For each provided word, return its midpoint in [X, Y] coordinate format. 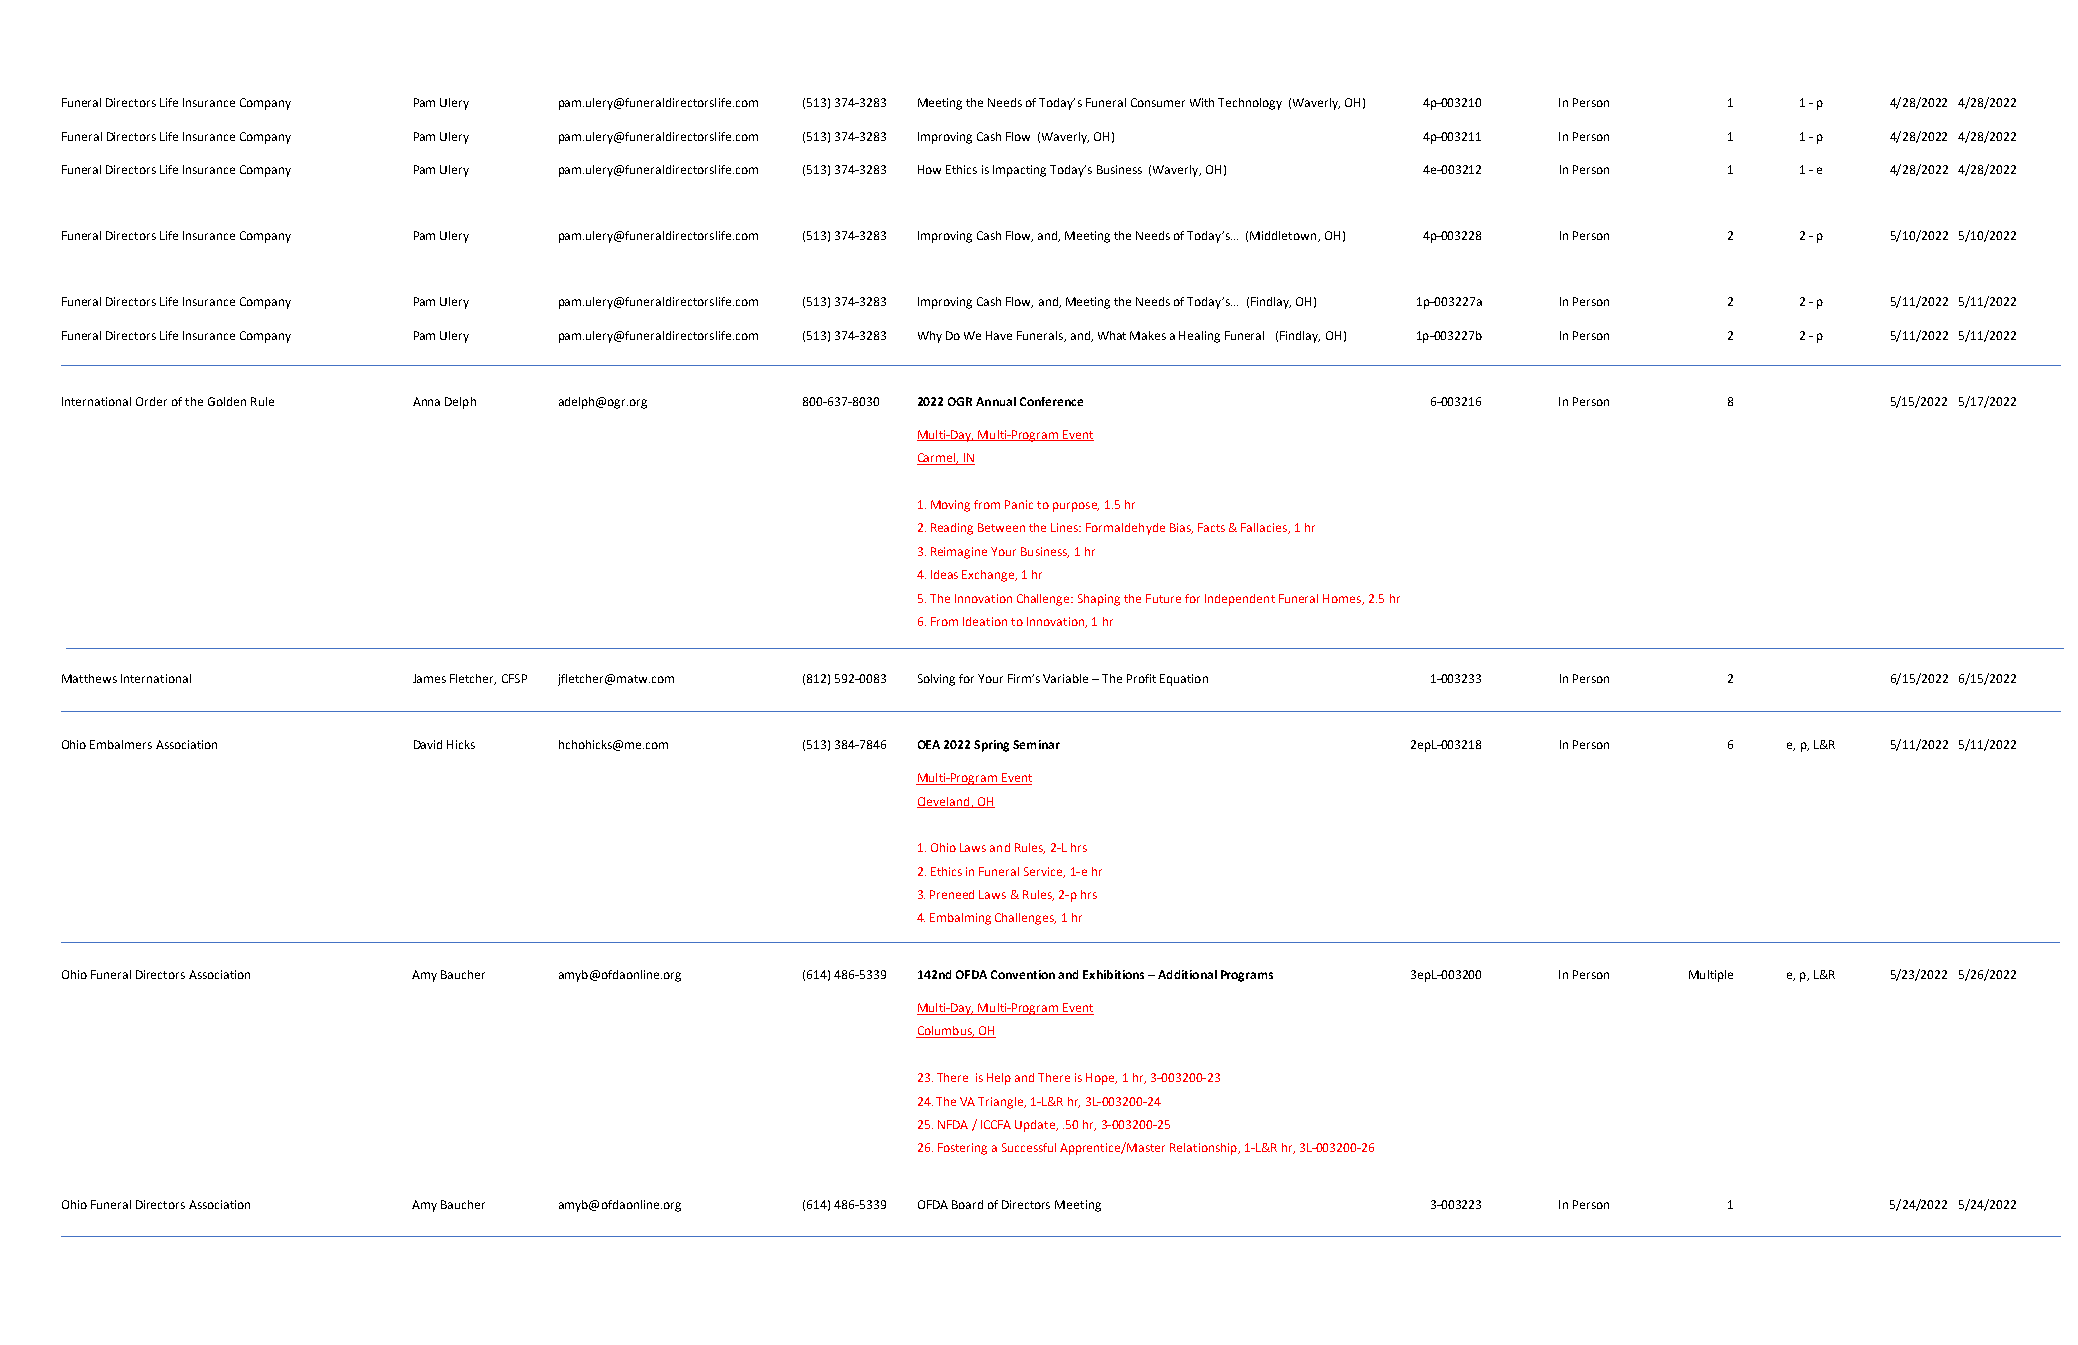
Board [967, 1204]
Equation [1184, 680]
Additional [1187, 974]
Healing [1199, 337]
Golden [227, 401]
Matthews [89, 678]
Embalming [960, 919]
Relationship [1204, 1149]
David [428, 744]
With [1202, 102]
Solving [936, 680]
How [929, 169]
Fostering [962, 1149]
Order [151, 401]
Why [930, 337]
